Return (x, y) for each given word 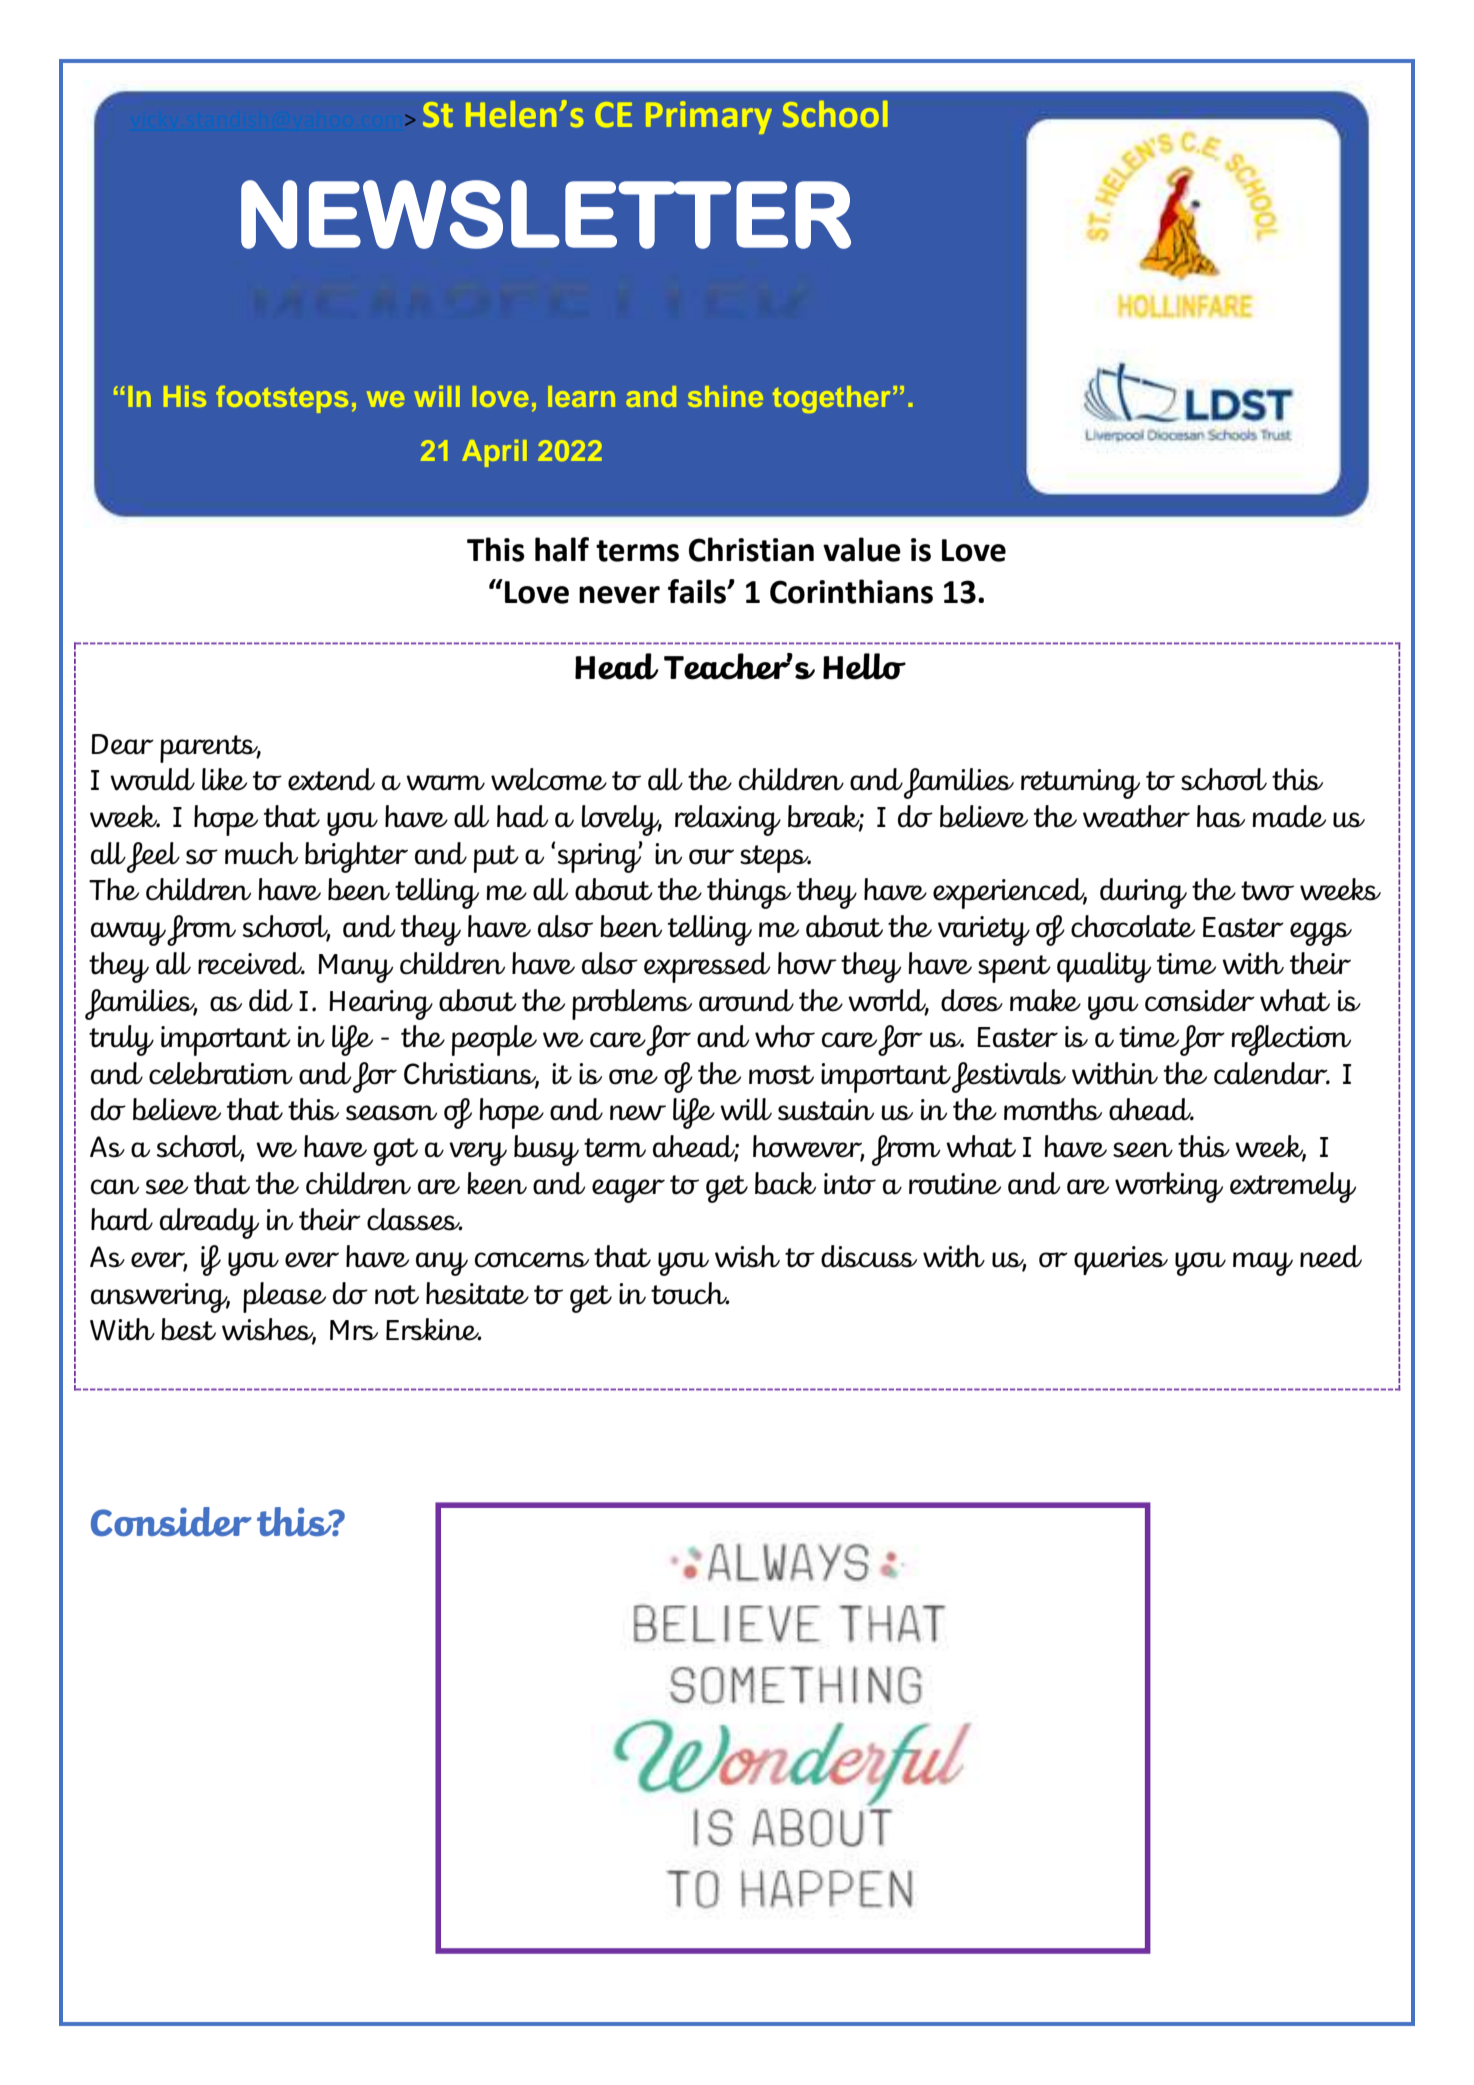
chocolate (1133, 926)
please (284, 1297)
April (494, 453)
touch (690, 1293)
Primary (709, 117)
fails (698, 591)
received (251, 963)
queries (1121, 1260)
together (831, 399)
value (862, 549)
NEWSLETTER (546, 214)
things (749, 893)
